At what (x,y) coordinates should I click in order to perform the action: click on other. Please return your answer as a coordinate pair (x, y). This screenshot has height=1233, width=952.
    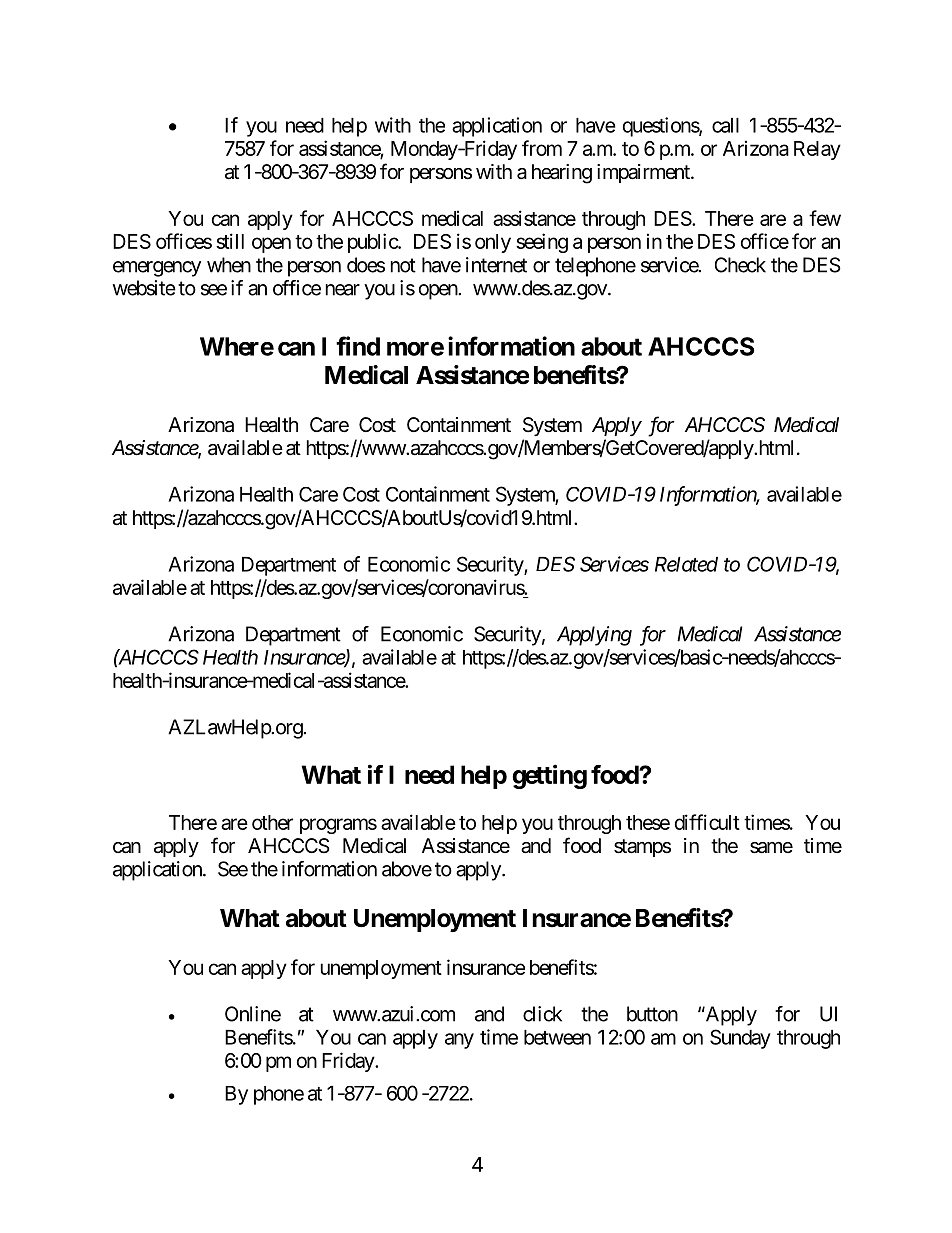
    Looking at the image, I should click on (272, 822).
